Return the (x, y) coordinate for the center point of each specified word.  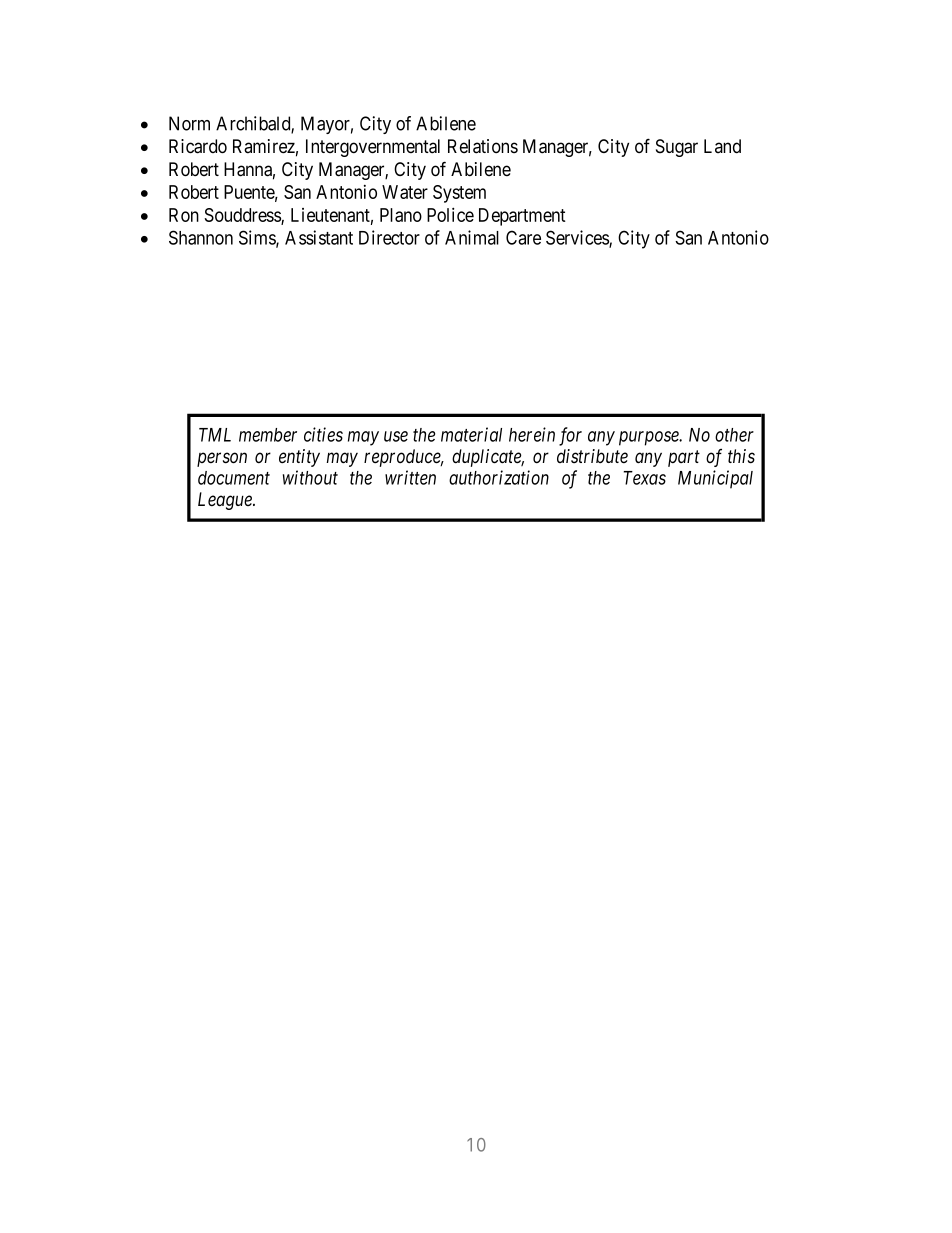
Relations (483, 146)
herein (532, 434)
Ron (184, 215)
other (734, 435)
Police (450, 214)
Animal (472, 237)
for (570, 436)
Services (578, 238)
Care (523, 237)
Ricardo (198, 146)
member (268, 435)
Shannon (201, 237)
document (234, 478)
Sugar (677, 148)
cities (323, 434)
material (471, 434)
